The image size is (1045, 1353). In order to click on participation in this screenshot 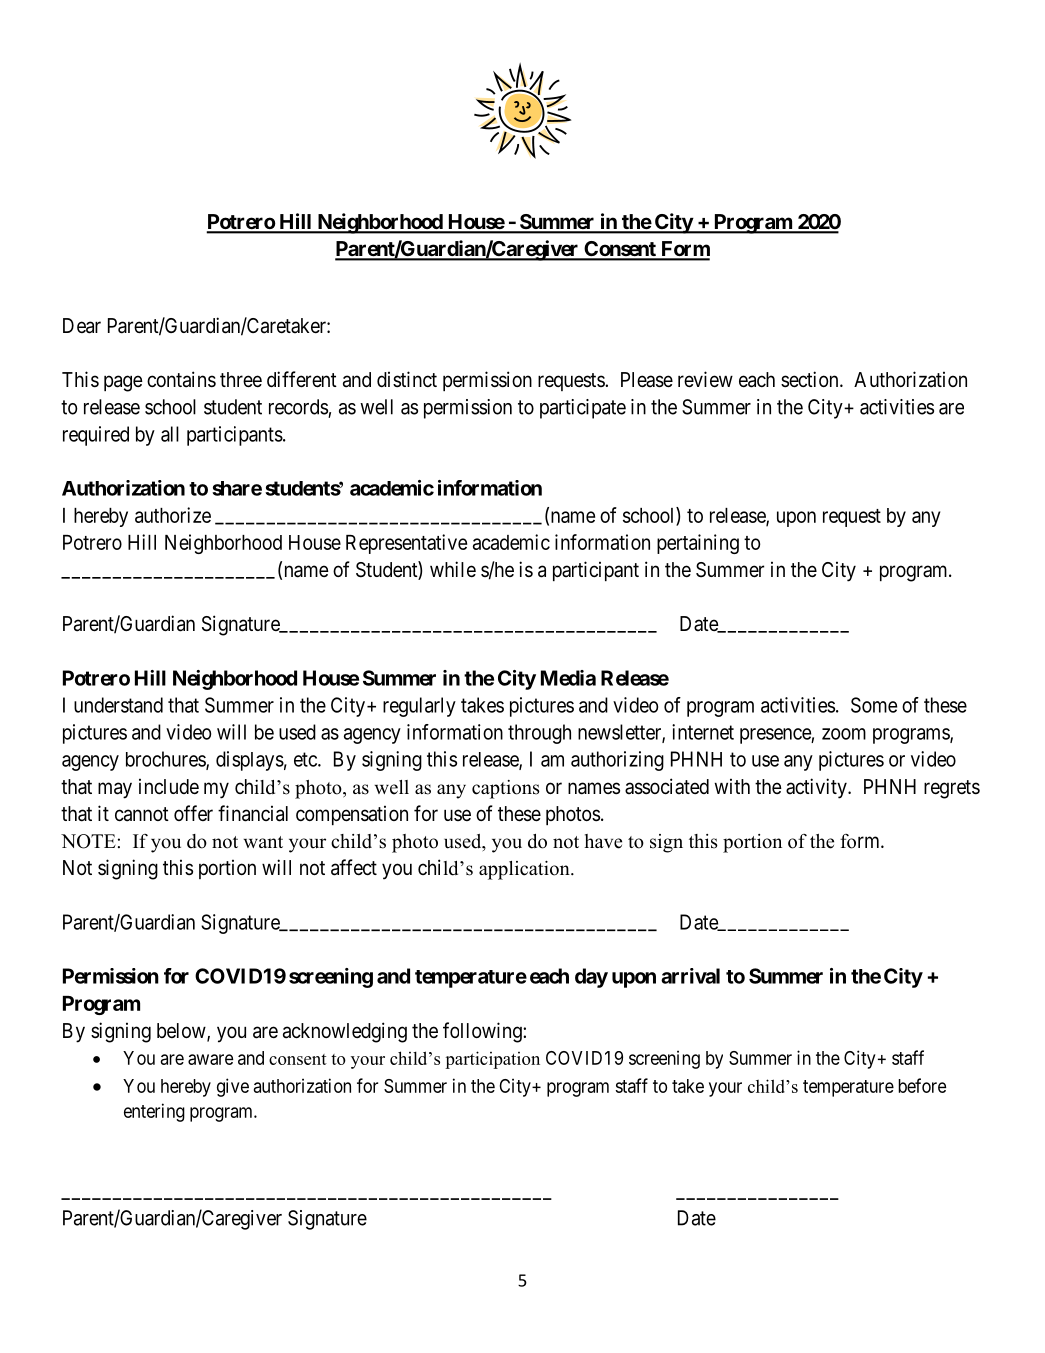, I will do `click(492, 1060)`.
